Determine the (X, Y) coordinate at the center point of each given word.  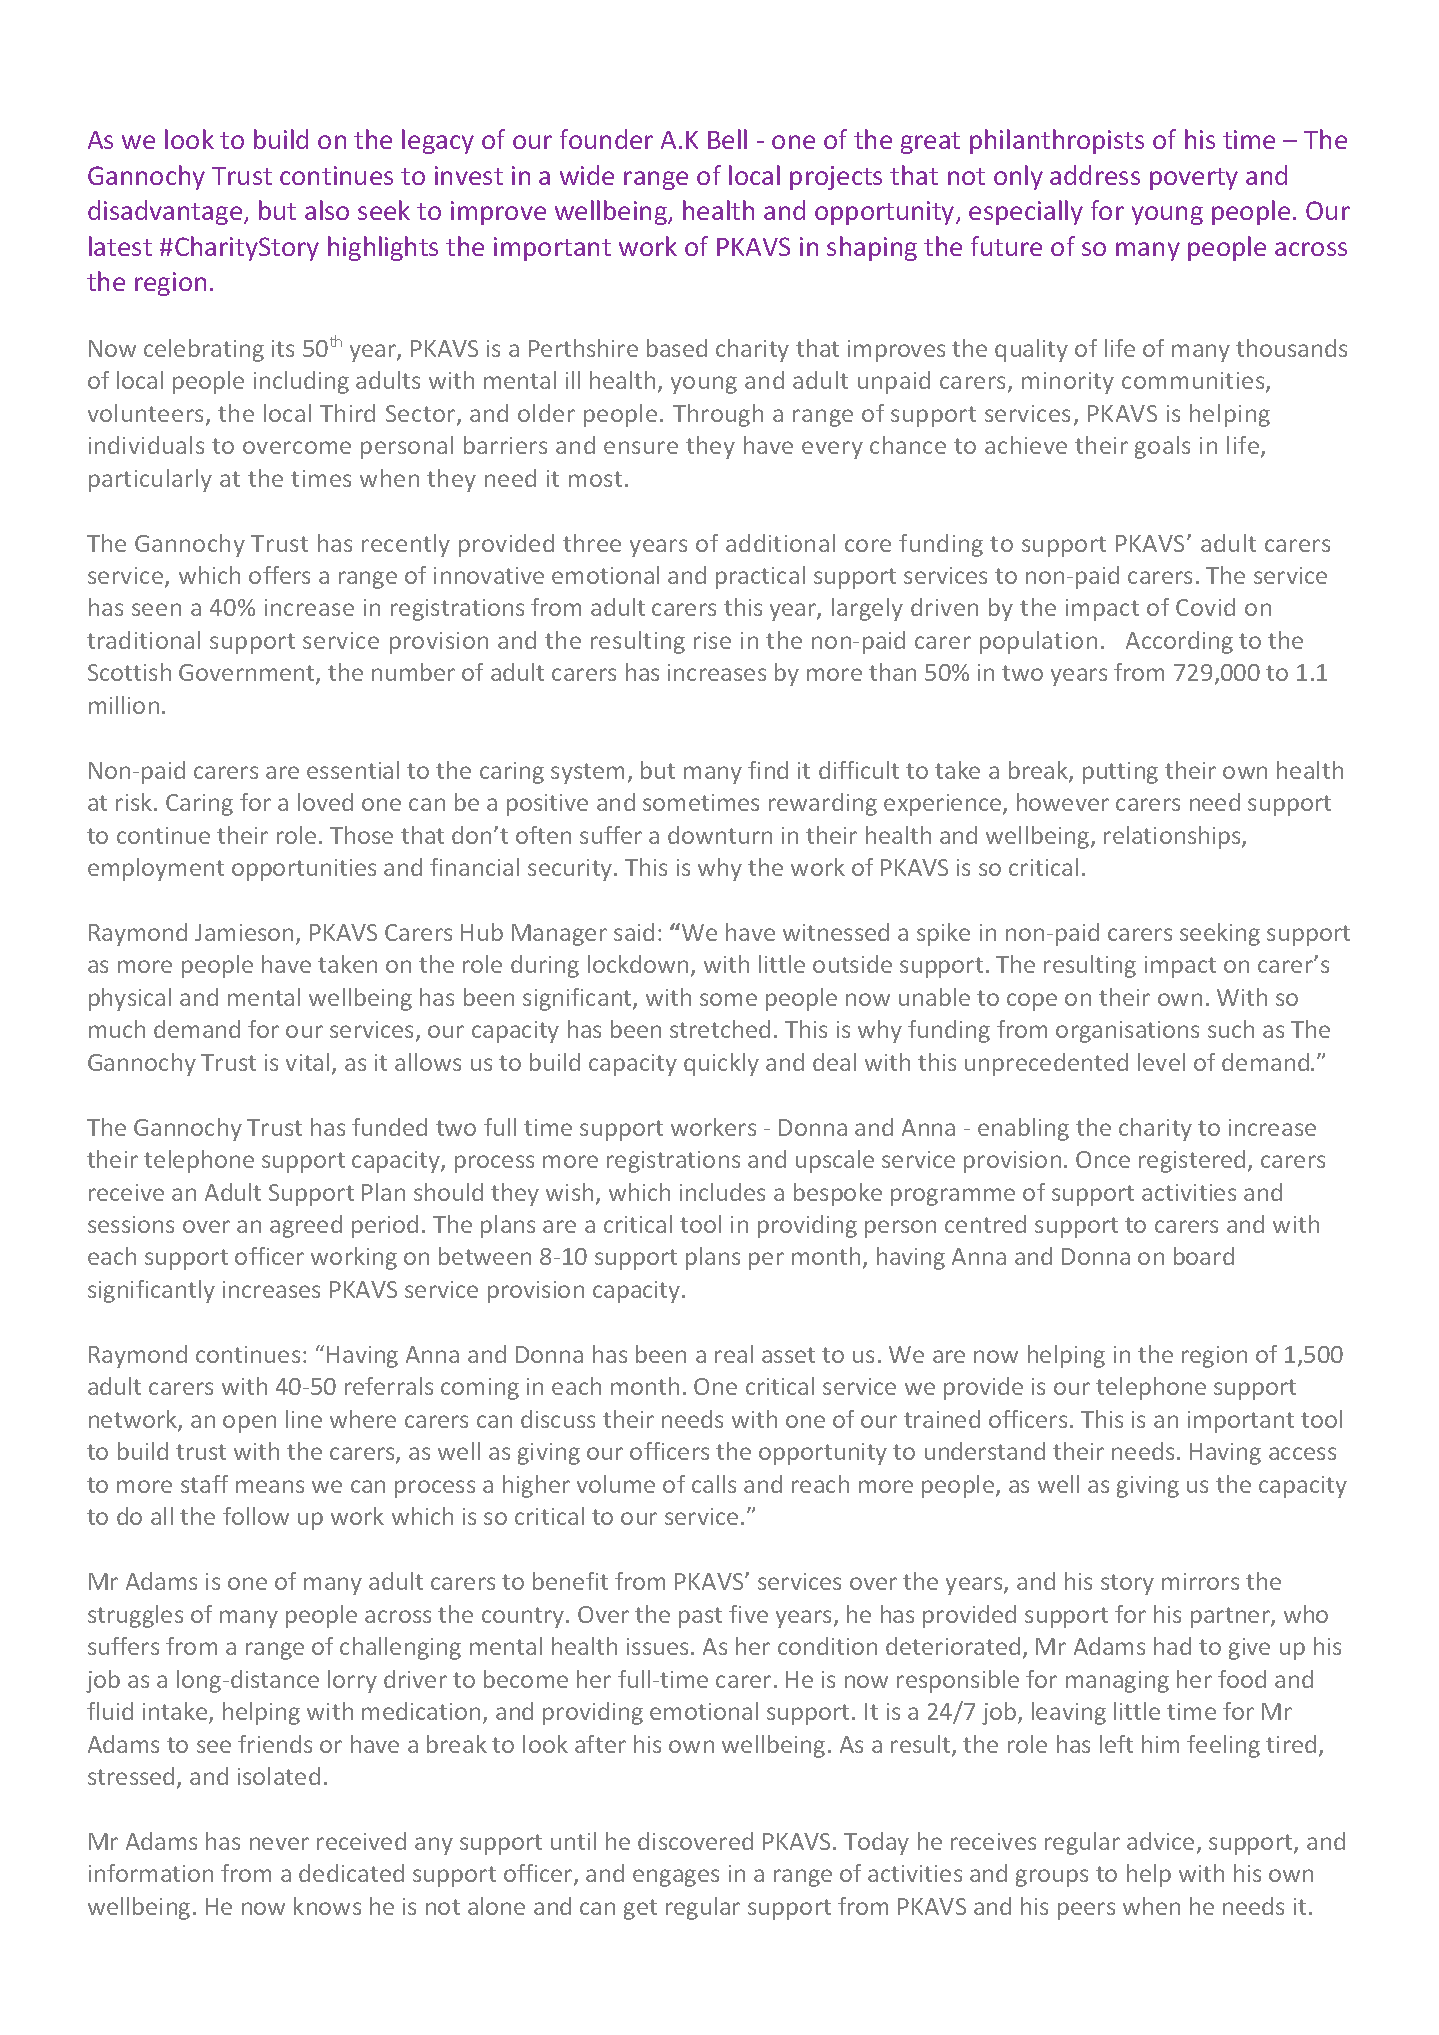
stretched (720, 1029)
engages (676, 1878)
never (279, 1843)
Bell (727, 139)
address (1095, 175)
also (327, 210)
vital (307, 1062)
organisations (1127, 1032)
